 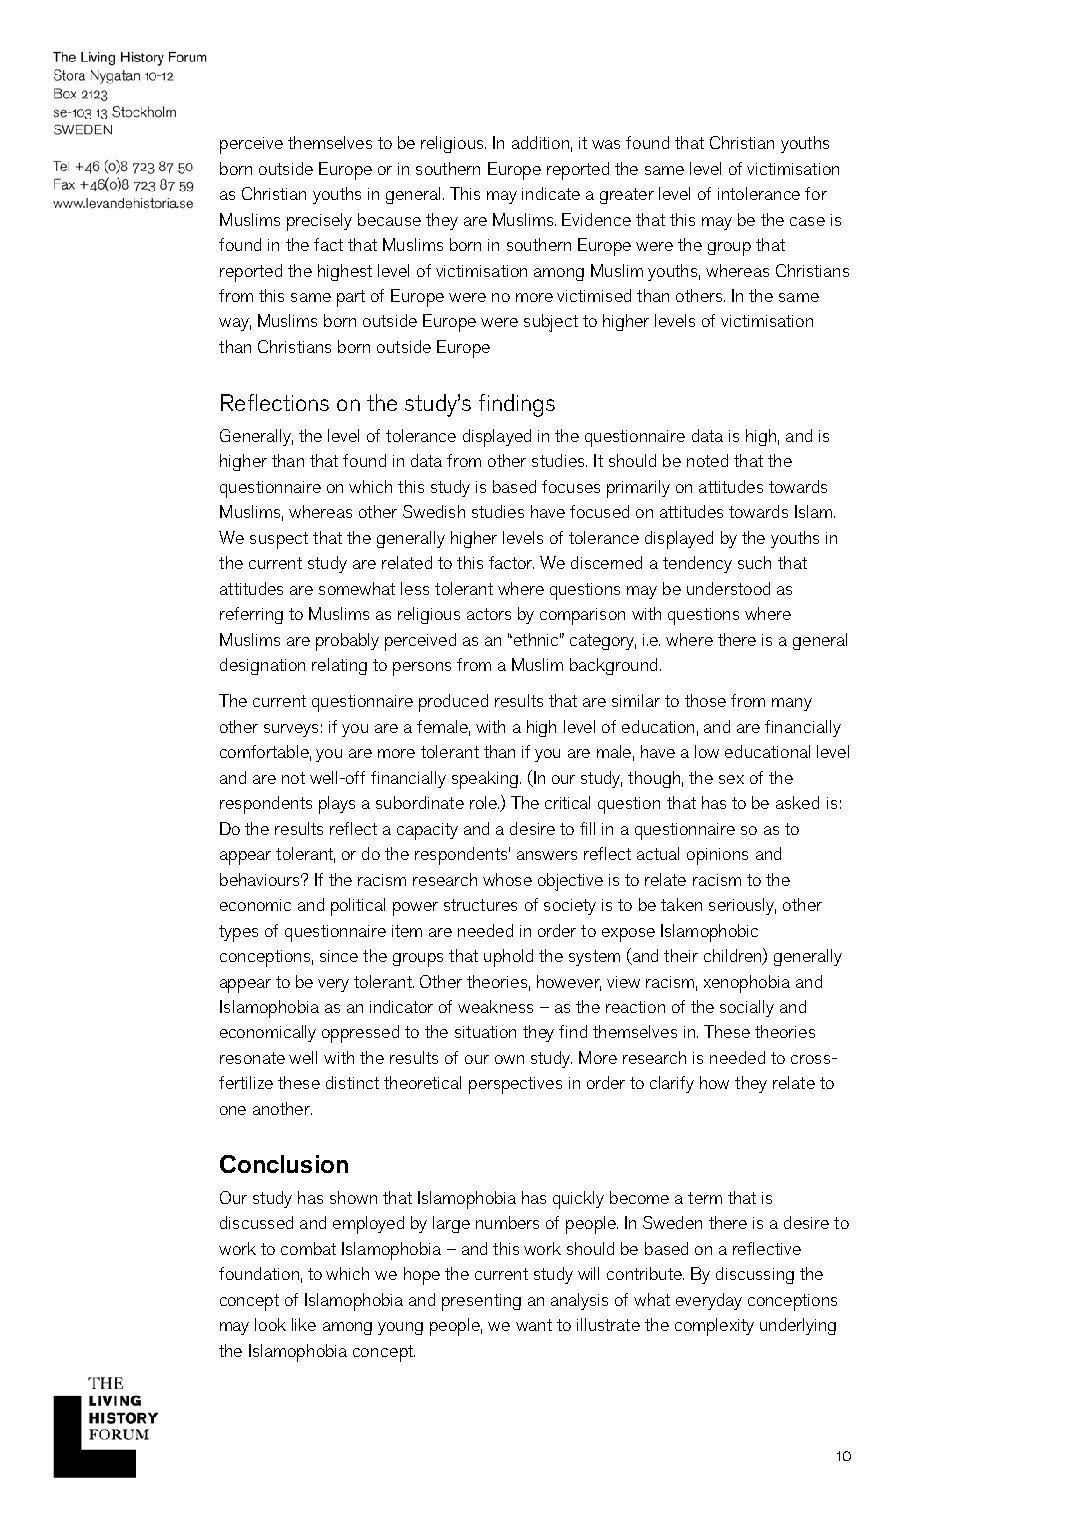 I want to click on actors, so click(x=489, y=614).
